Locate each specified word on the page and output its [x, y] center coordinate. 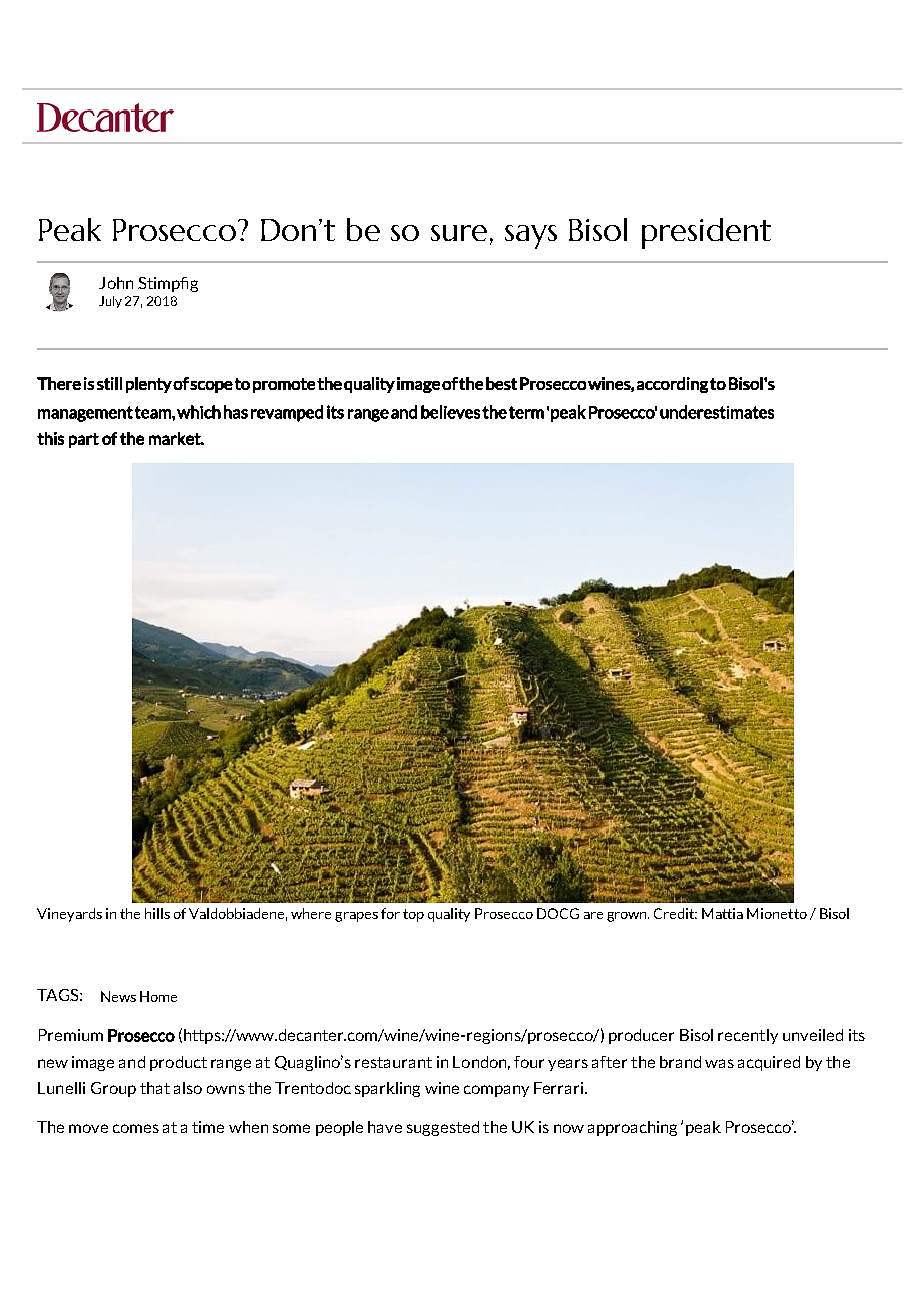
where [311, 913]
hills [157, 913]
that [155, 1088]
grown [628, 917]
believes [450, 412]
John [116, 283]
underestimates [717, 412]
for [390, 913]
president [706, 233]
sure [459, 233]
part [84, 440]
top [413, 915]
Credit [675, 913]
